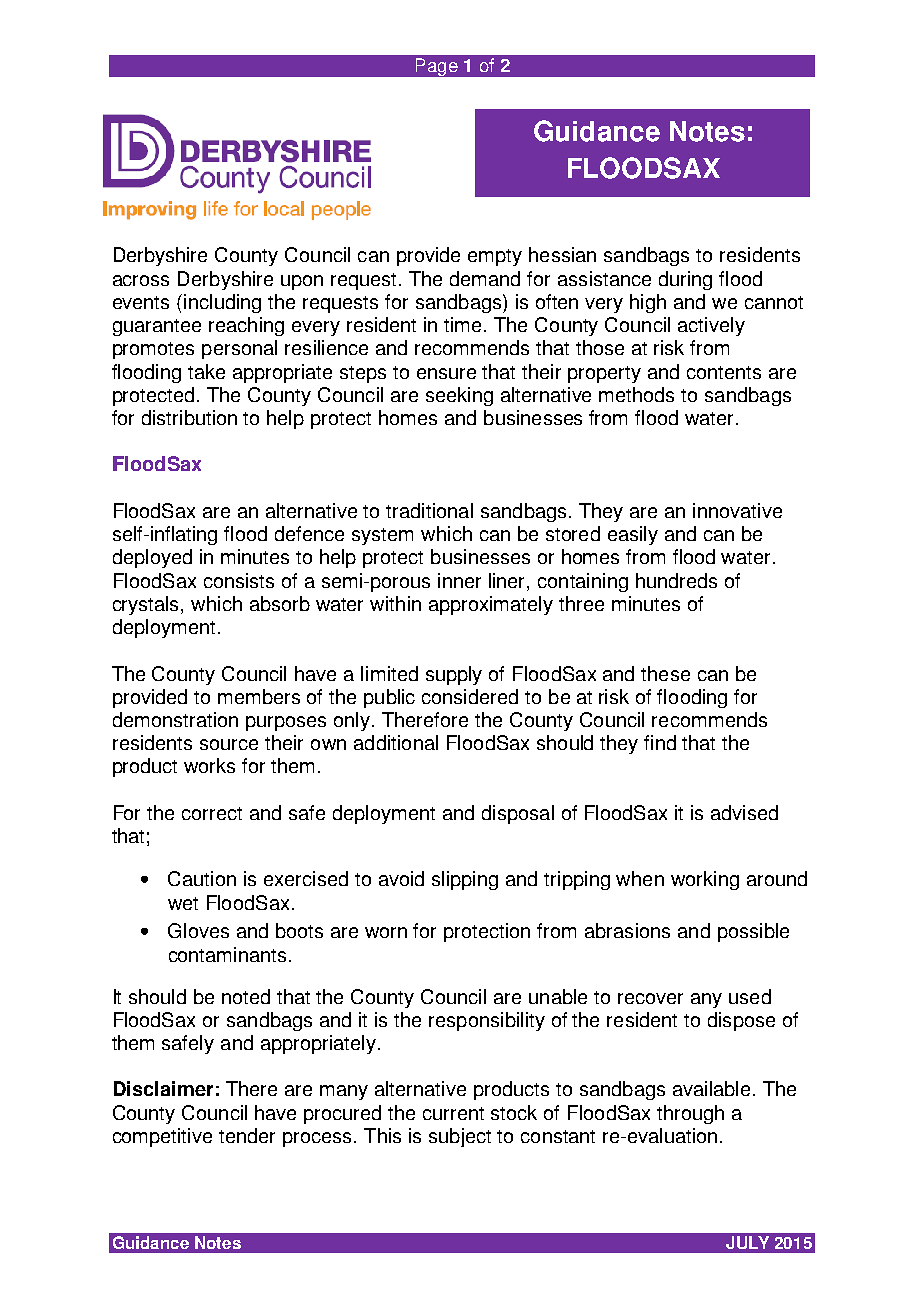  What do you see at coordinates (247, 1135) in the screenshot?
I see `tender` at bounding box center [247, 1135].
